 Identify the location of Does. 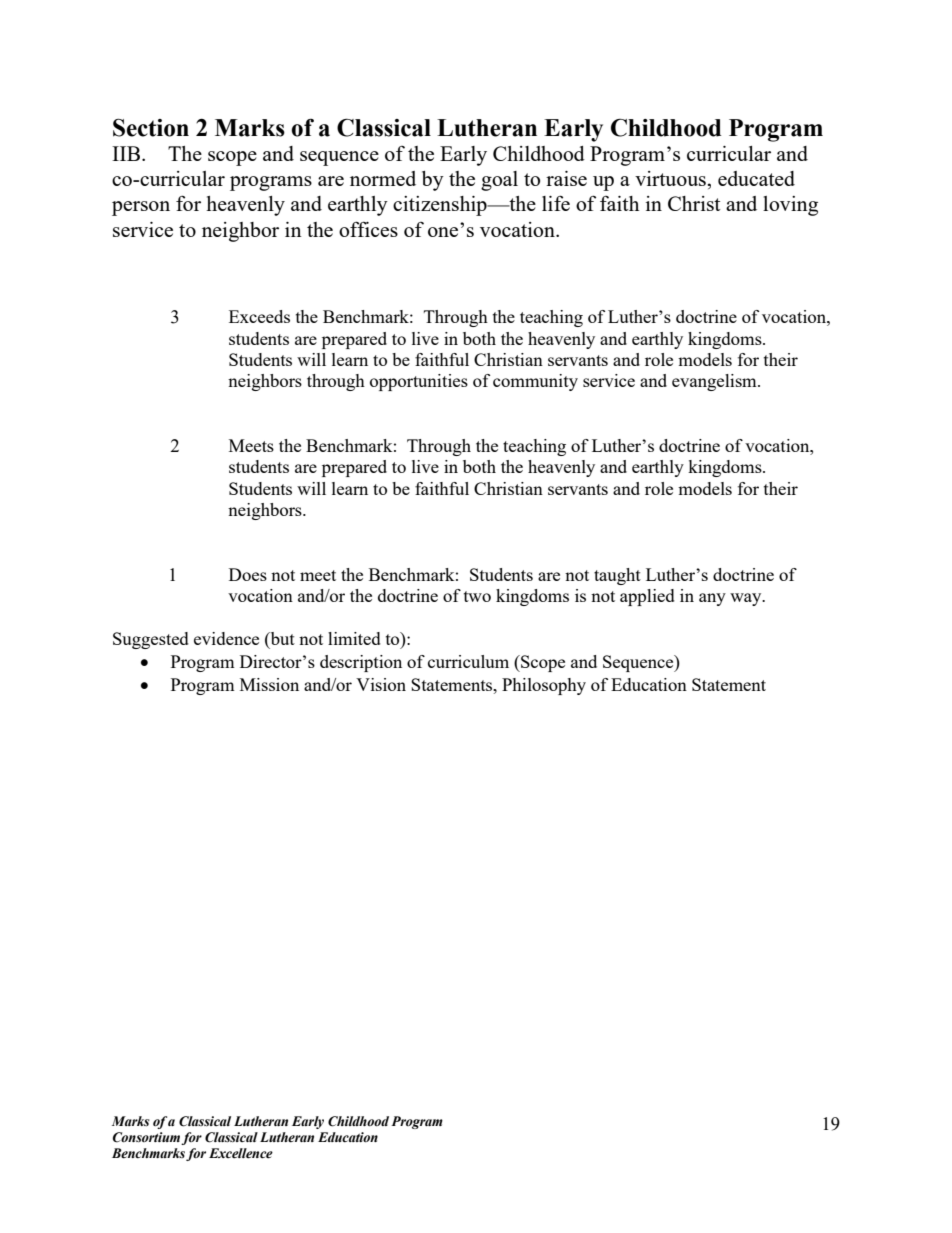
(248, 574).
